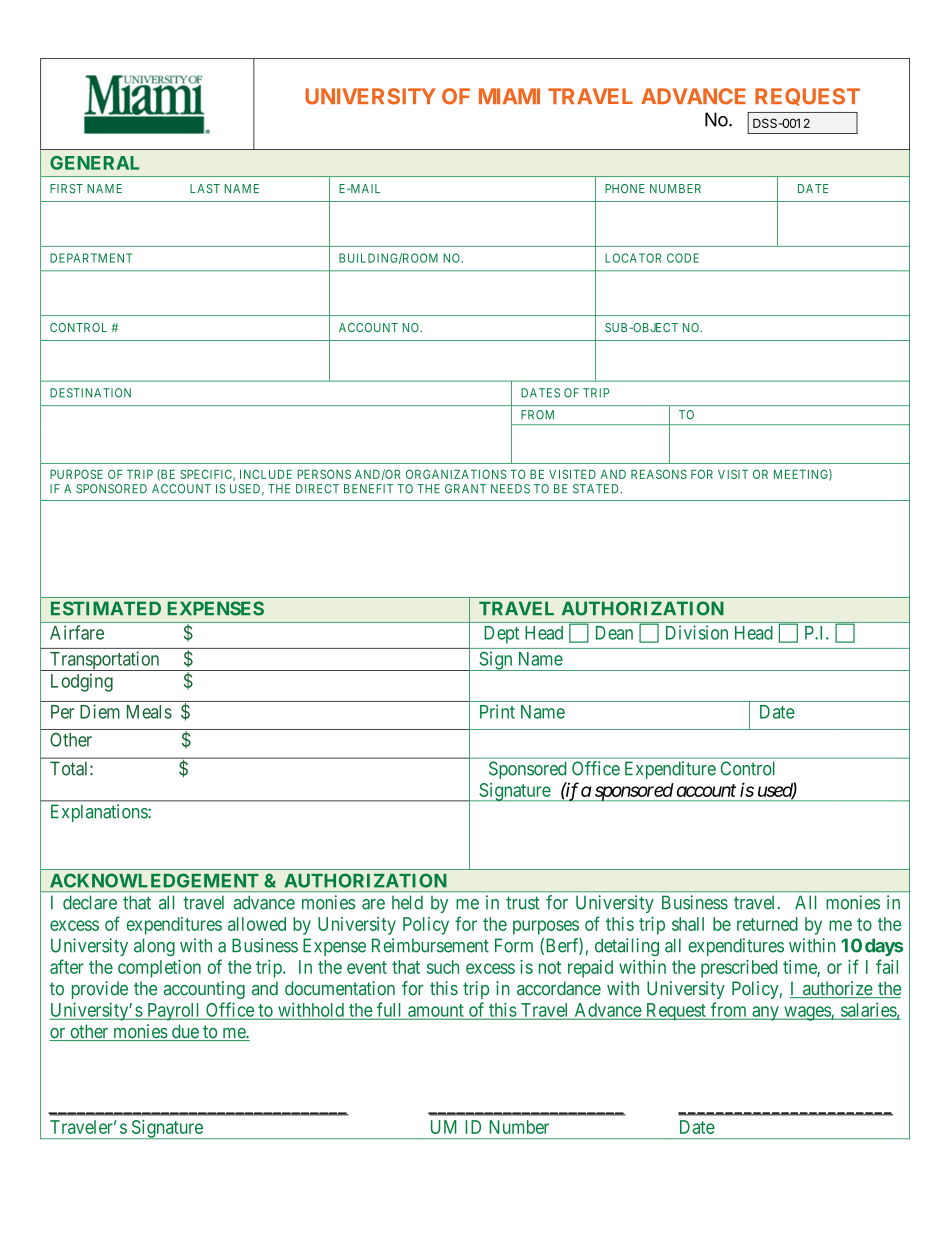  Describe the element at coordinates (106, 608) in the screenshot. I see `ESTIMATED` at that location.
